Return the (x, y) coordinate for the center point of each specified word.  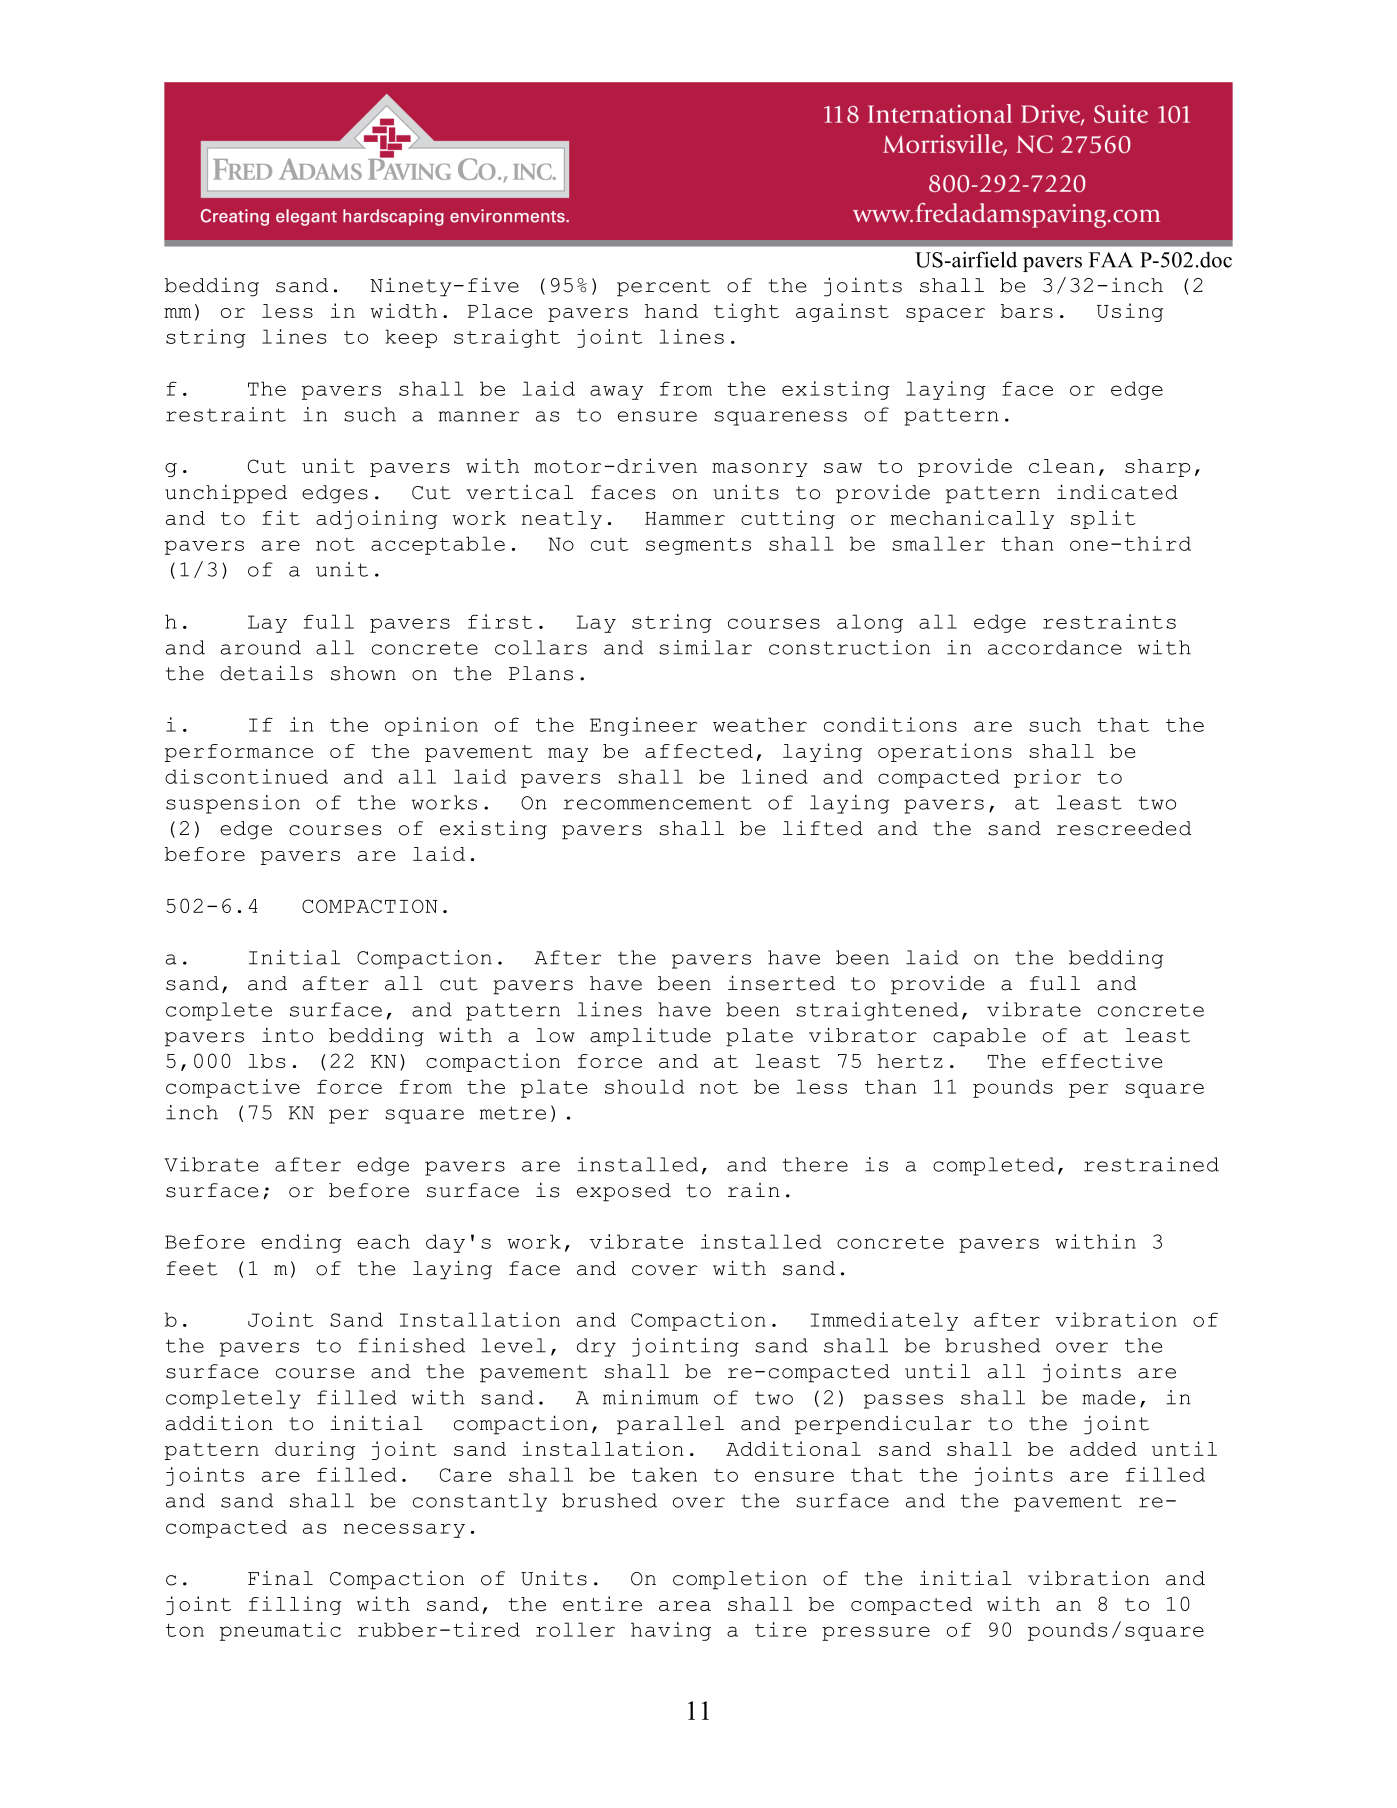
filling (295, 1605)
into (287, 1035)
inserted (781, 983)
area (685, 1606)
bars (1027, 311)
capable (979, 1037)
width (403, 310)
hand (671, 311)
